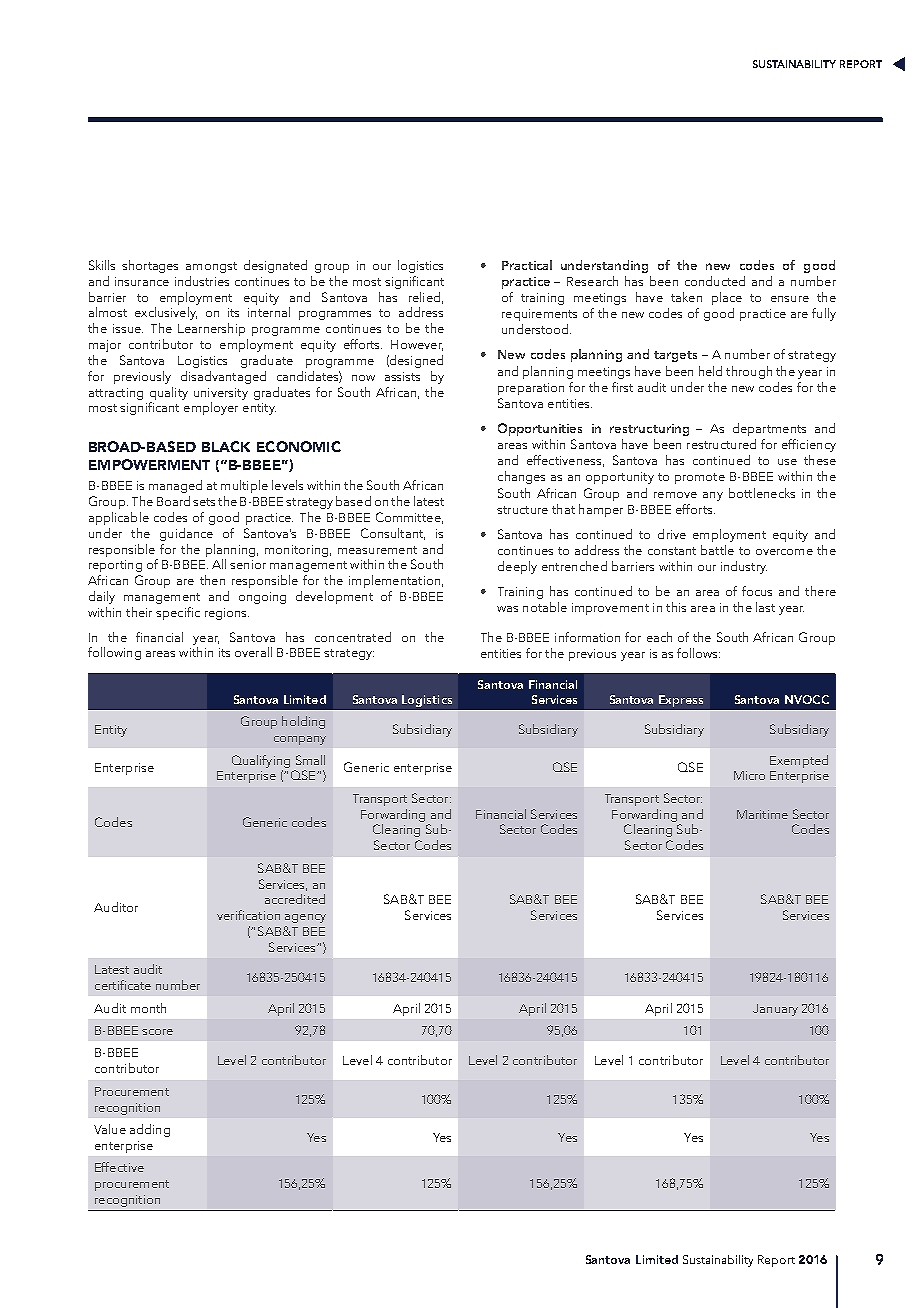 The image size is (924, 1308). I want to click on industries, so click(202, 281).
